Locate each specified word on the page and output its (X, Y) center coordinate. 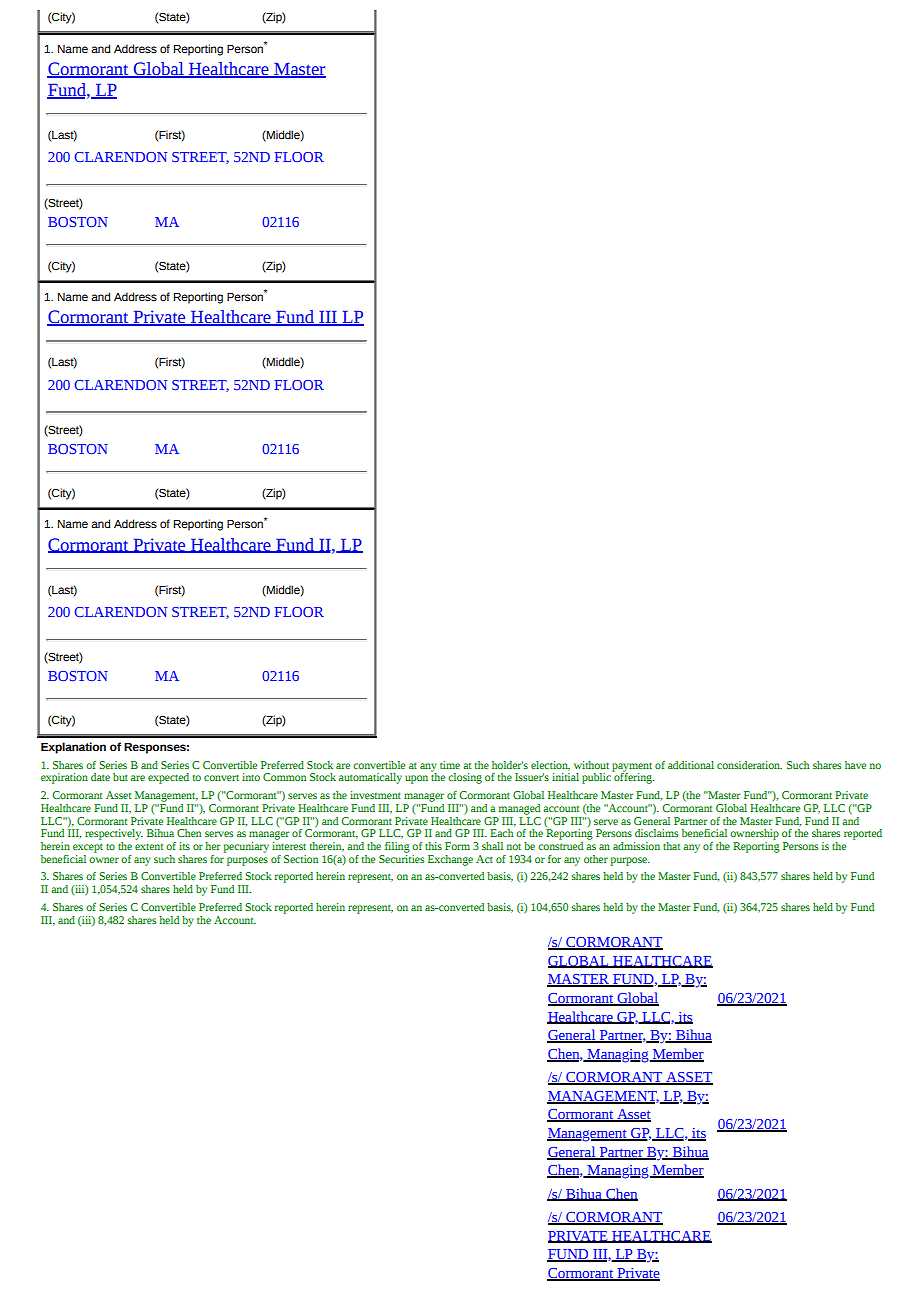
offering (633, 777)
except (88, 848)
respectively (114, 834)
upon (416, 779)
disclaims (656, 833)
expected (168, 778)
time (450, 765)
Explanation (73, 748)
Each (501, 833)
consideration (749, 765)
